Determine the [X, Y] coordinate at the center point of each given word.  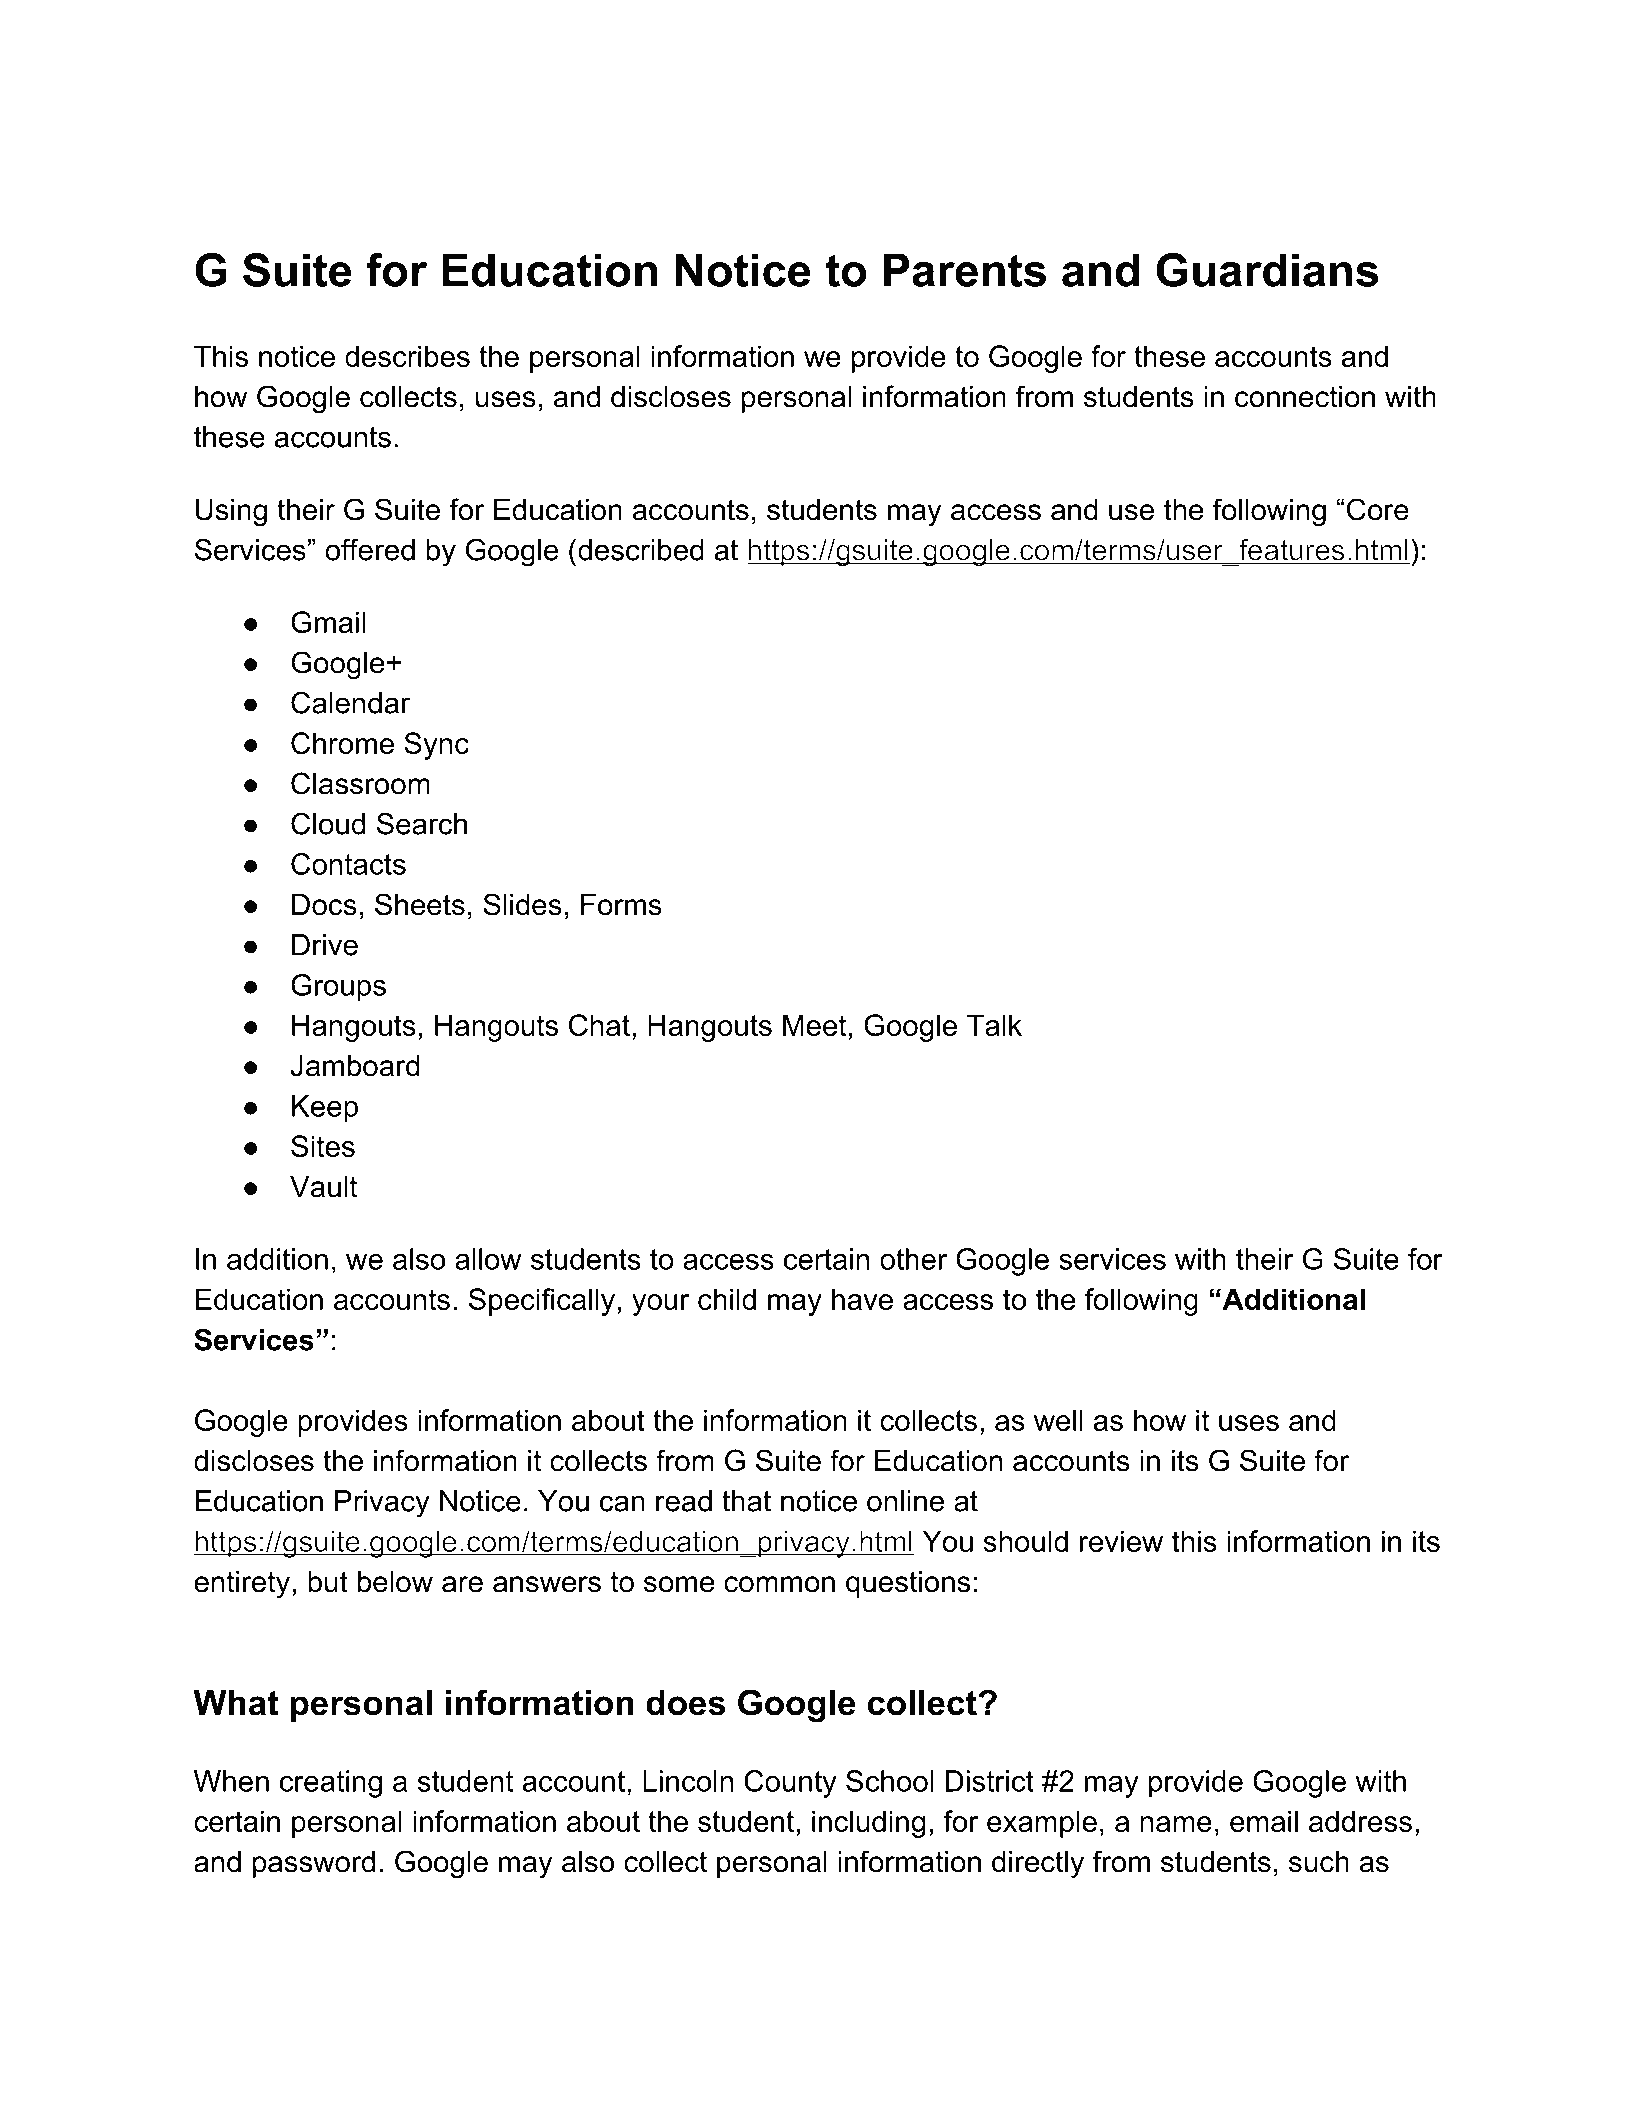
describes [407, 356]
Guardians [1267, 270]
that [746, 1501]
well [1058, 1420]
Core [1378, 509]
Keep [325, 1109]
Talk [994, 1025]
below [395, 1582]
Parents [965, 270]
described [641, 550]
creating [331, 1784]
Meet [814, 1025]
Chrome [342, 743]
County [790, 1784]
